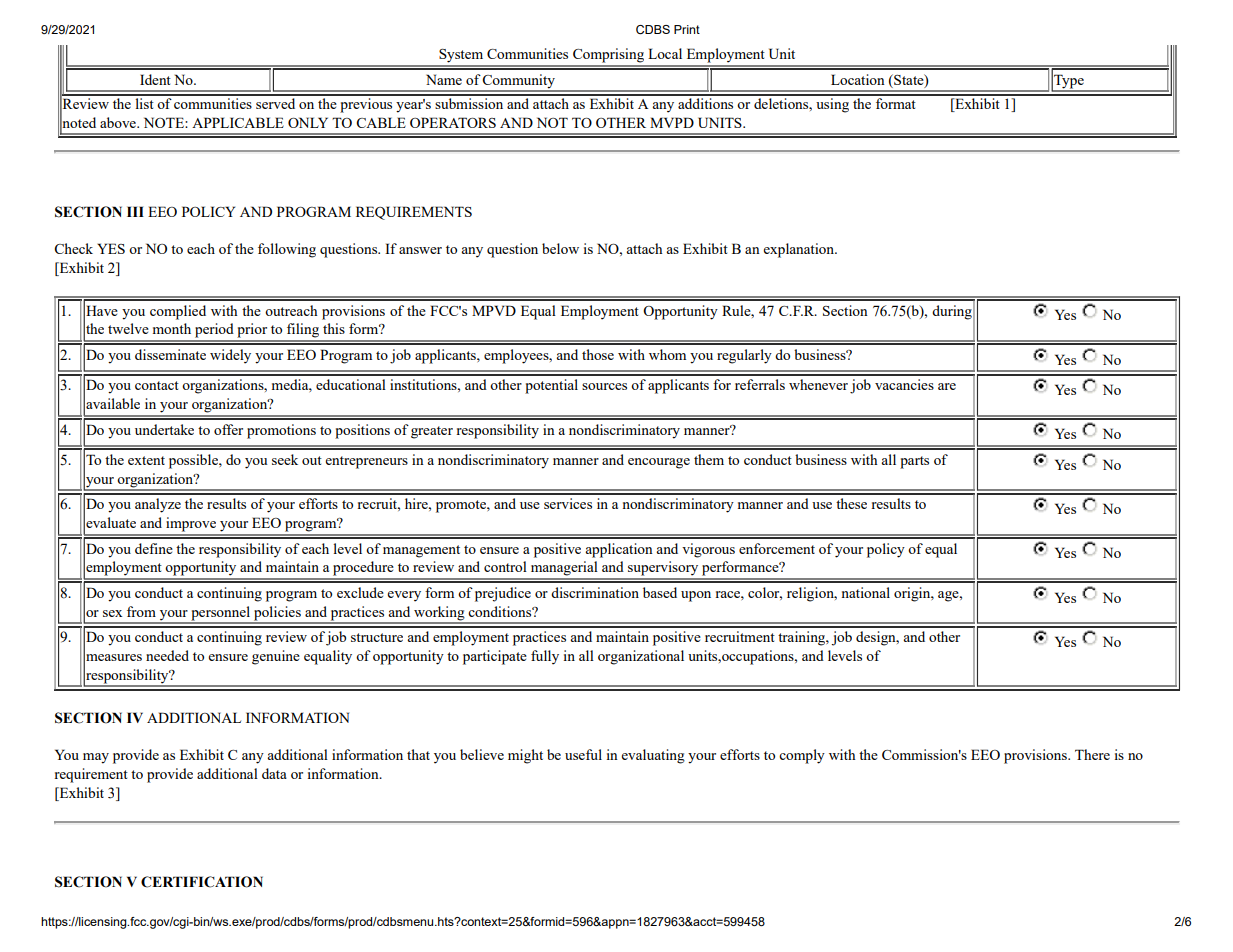  I want to click on month, so click(172, 328).
